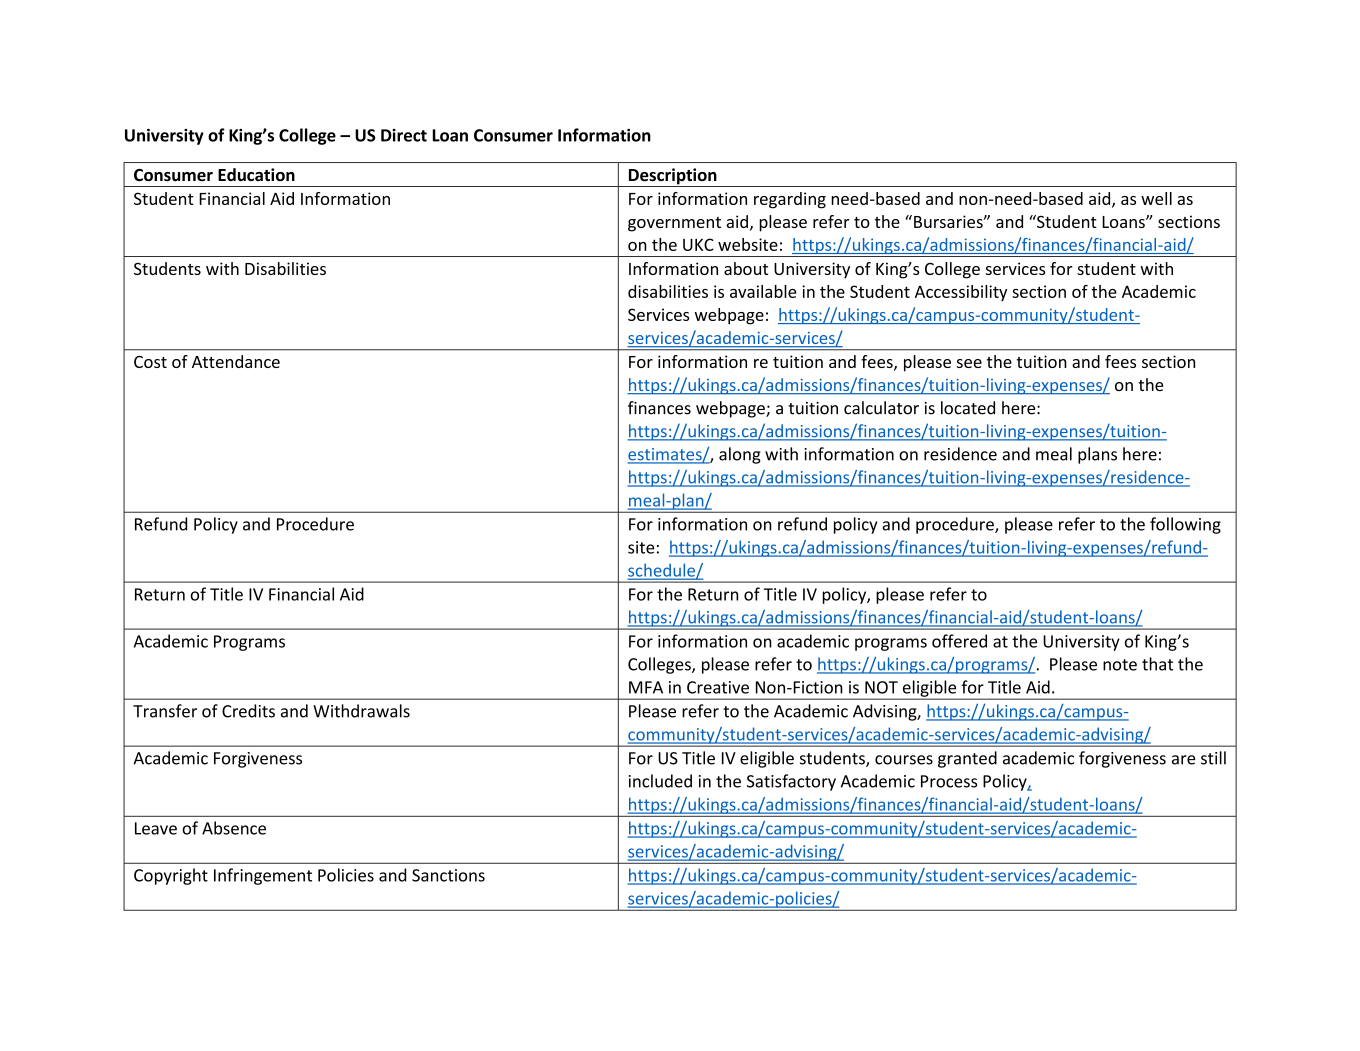  Describe the element at coordinates (672, 177) in the image. I see `Description` at that location.
